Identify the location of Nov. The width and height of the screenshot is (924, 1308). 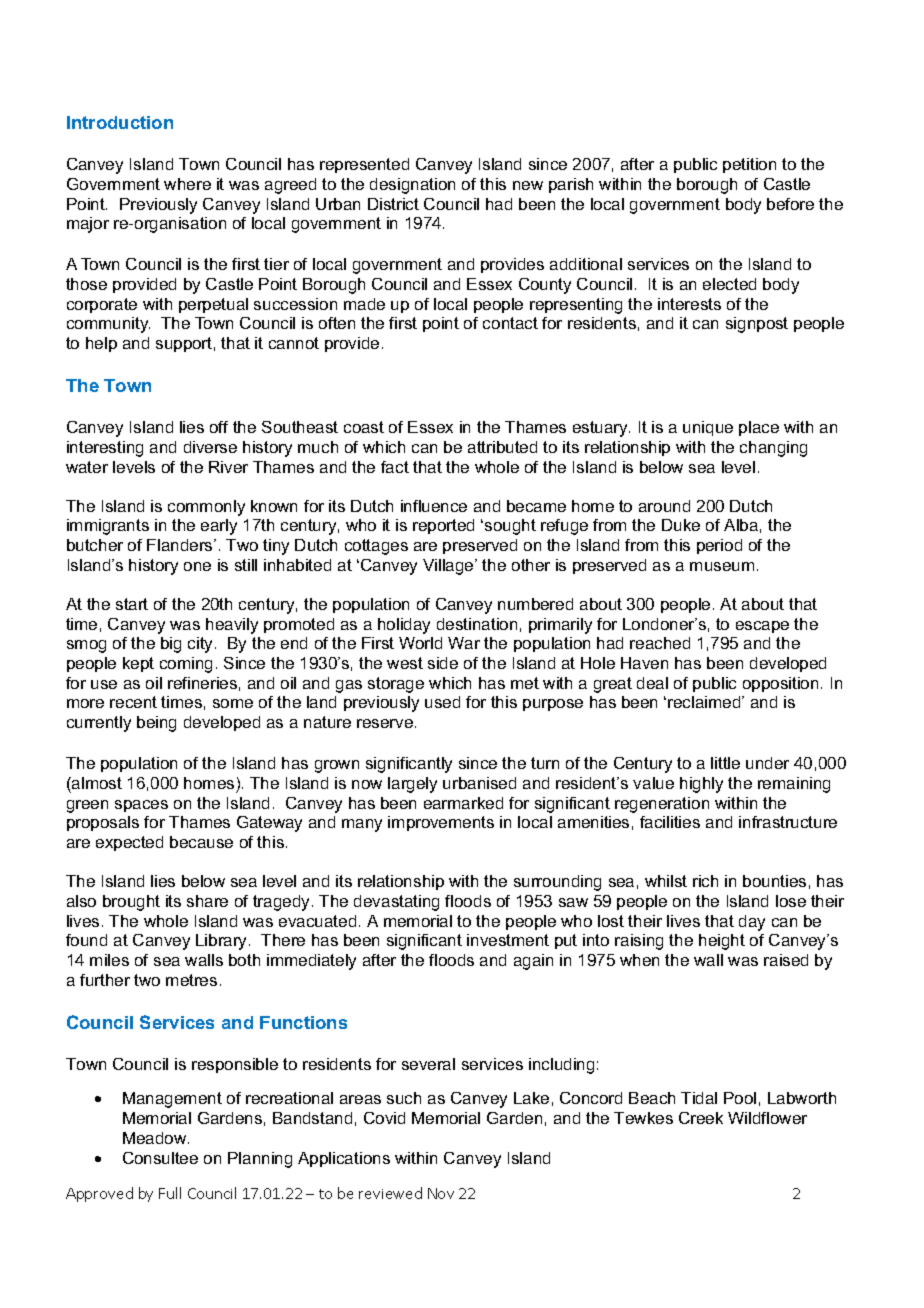
(441, 1193).
